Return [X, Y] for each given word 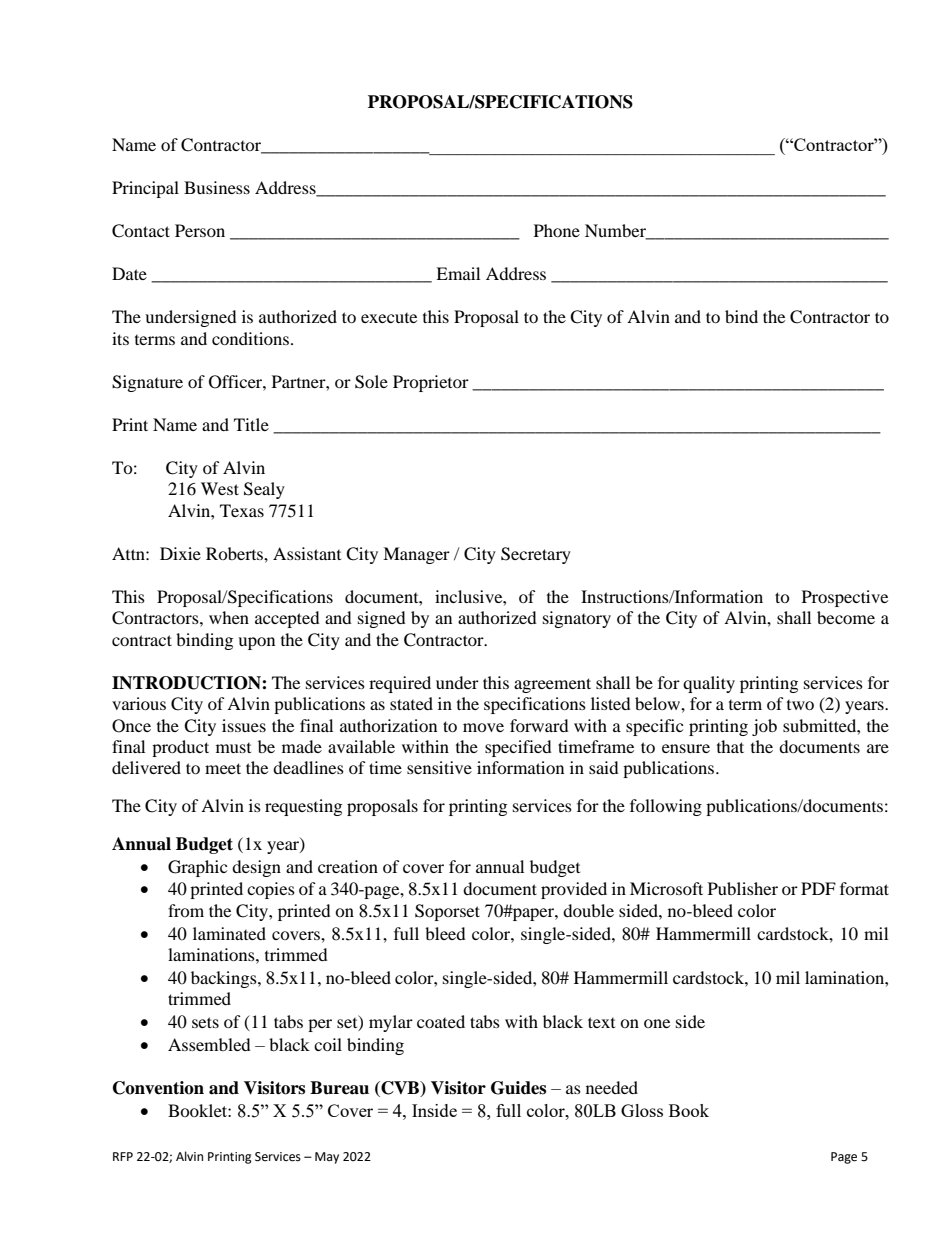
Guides [518, 1088]
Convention [158, 1088]
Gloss [642, 1110]
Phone [557, 230]
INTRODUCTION [187, 683]
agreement [552, 685]
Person [200, 230]
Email [458, 273]
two [800, 705]
